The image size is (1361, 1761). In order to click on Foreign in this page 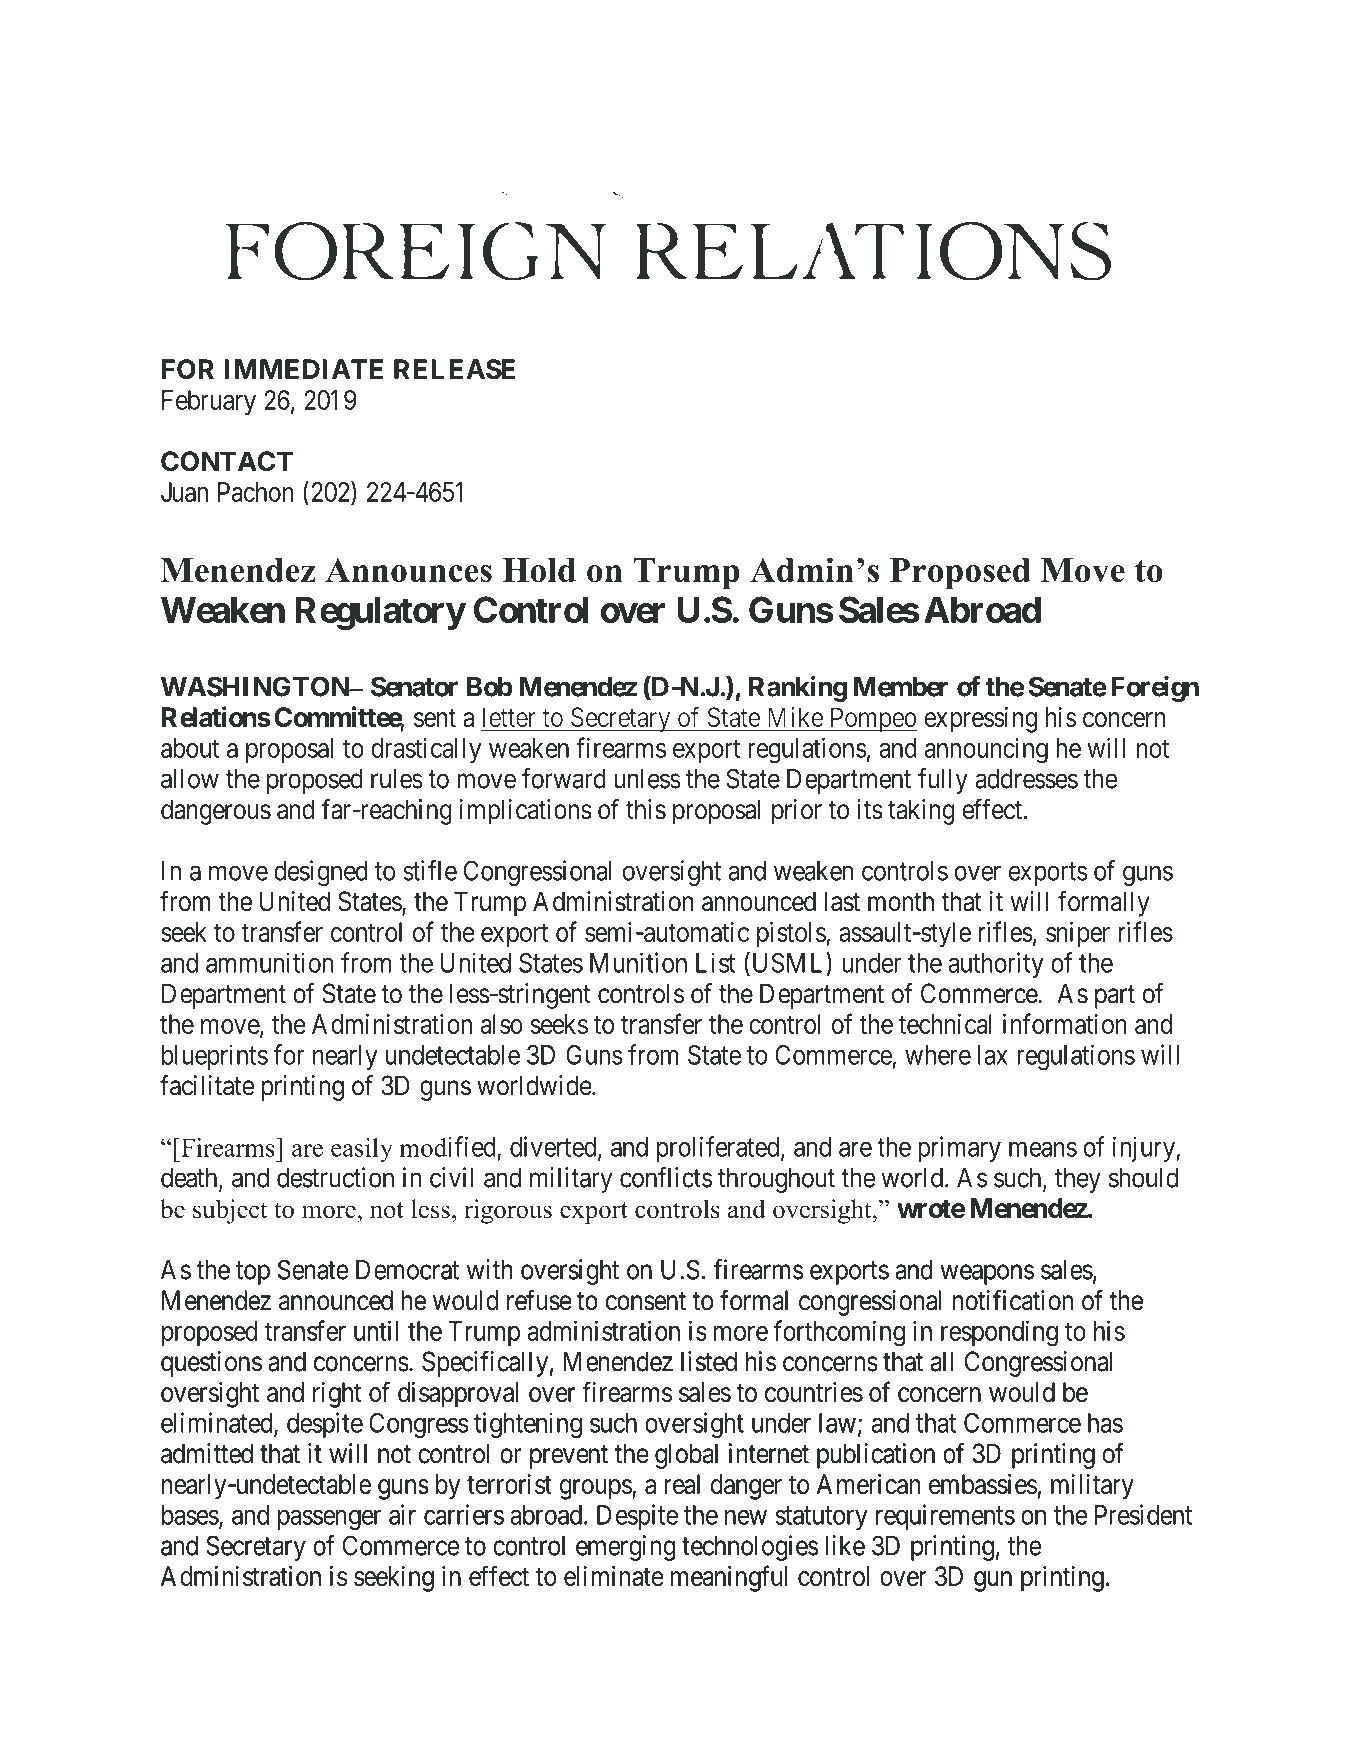, I will do `click(1155, 689)`.
